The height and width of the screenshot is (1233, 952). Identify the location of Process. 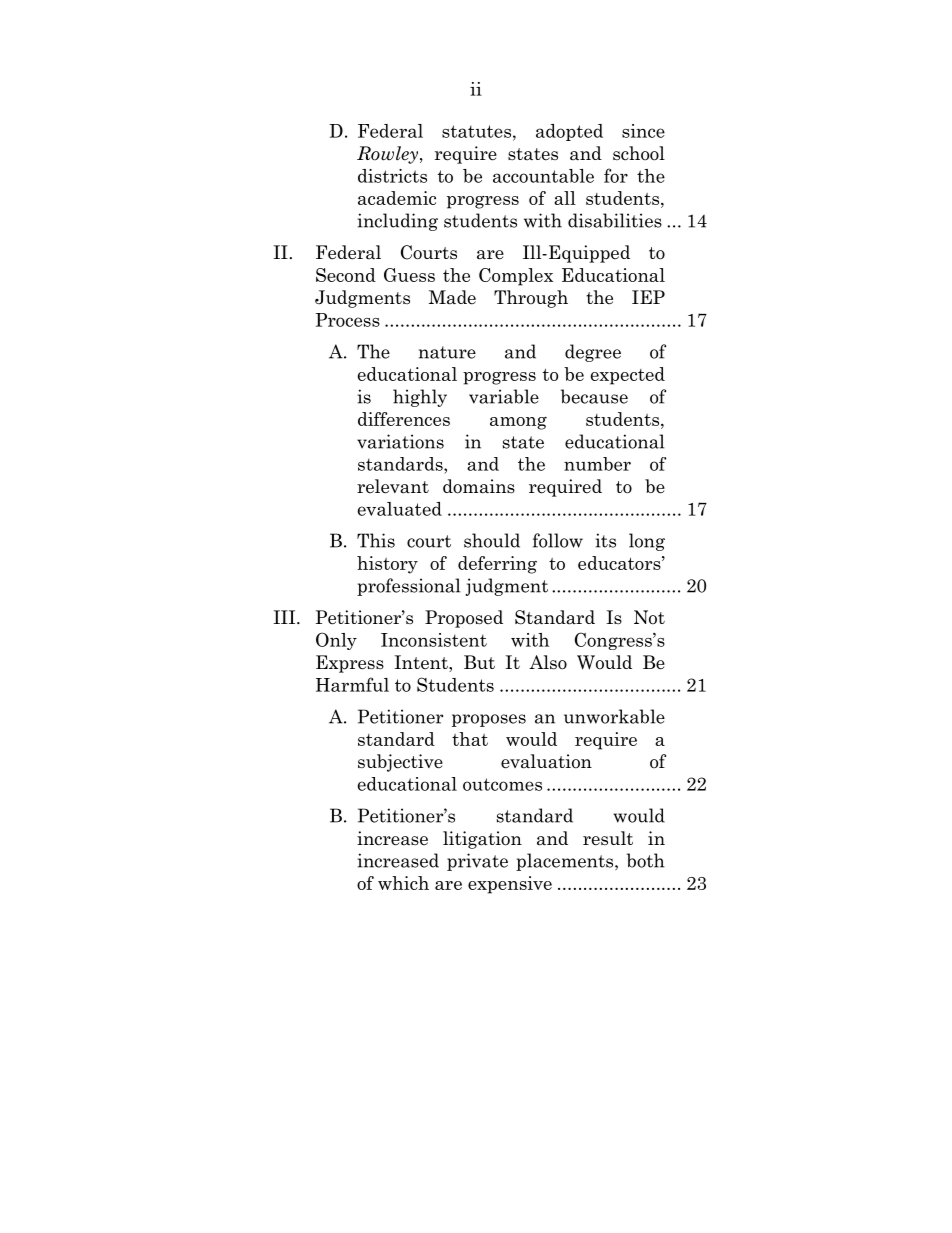
(348, 320).
